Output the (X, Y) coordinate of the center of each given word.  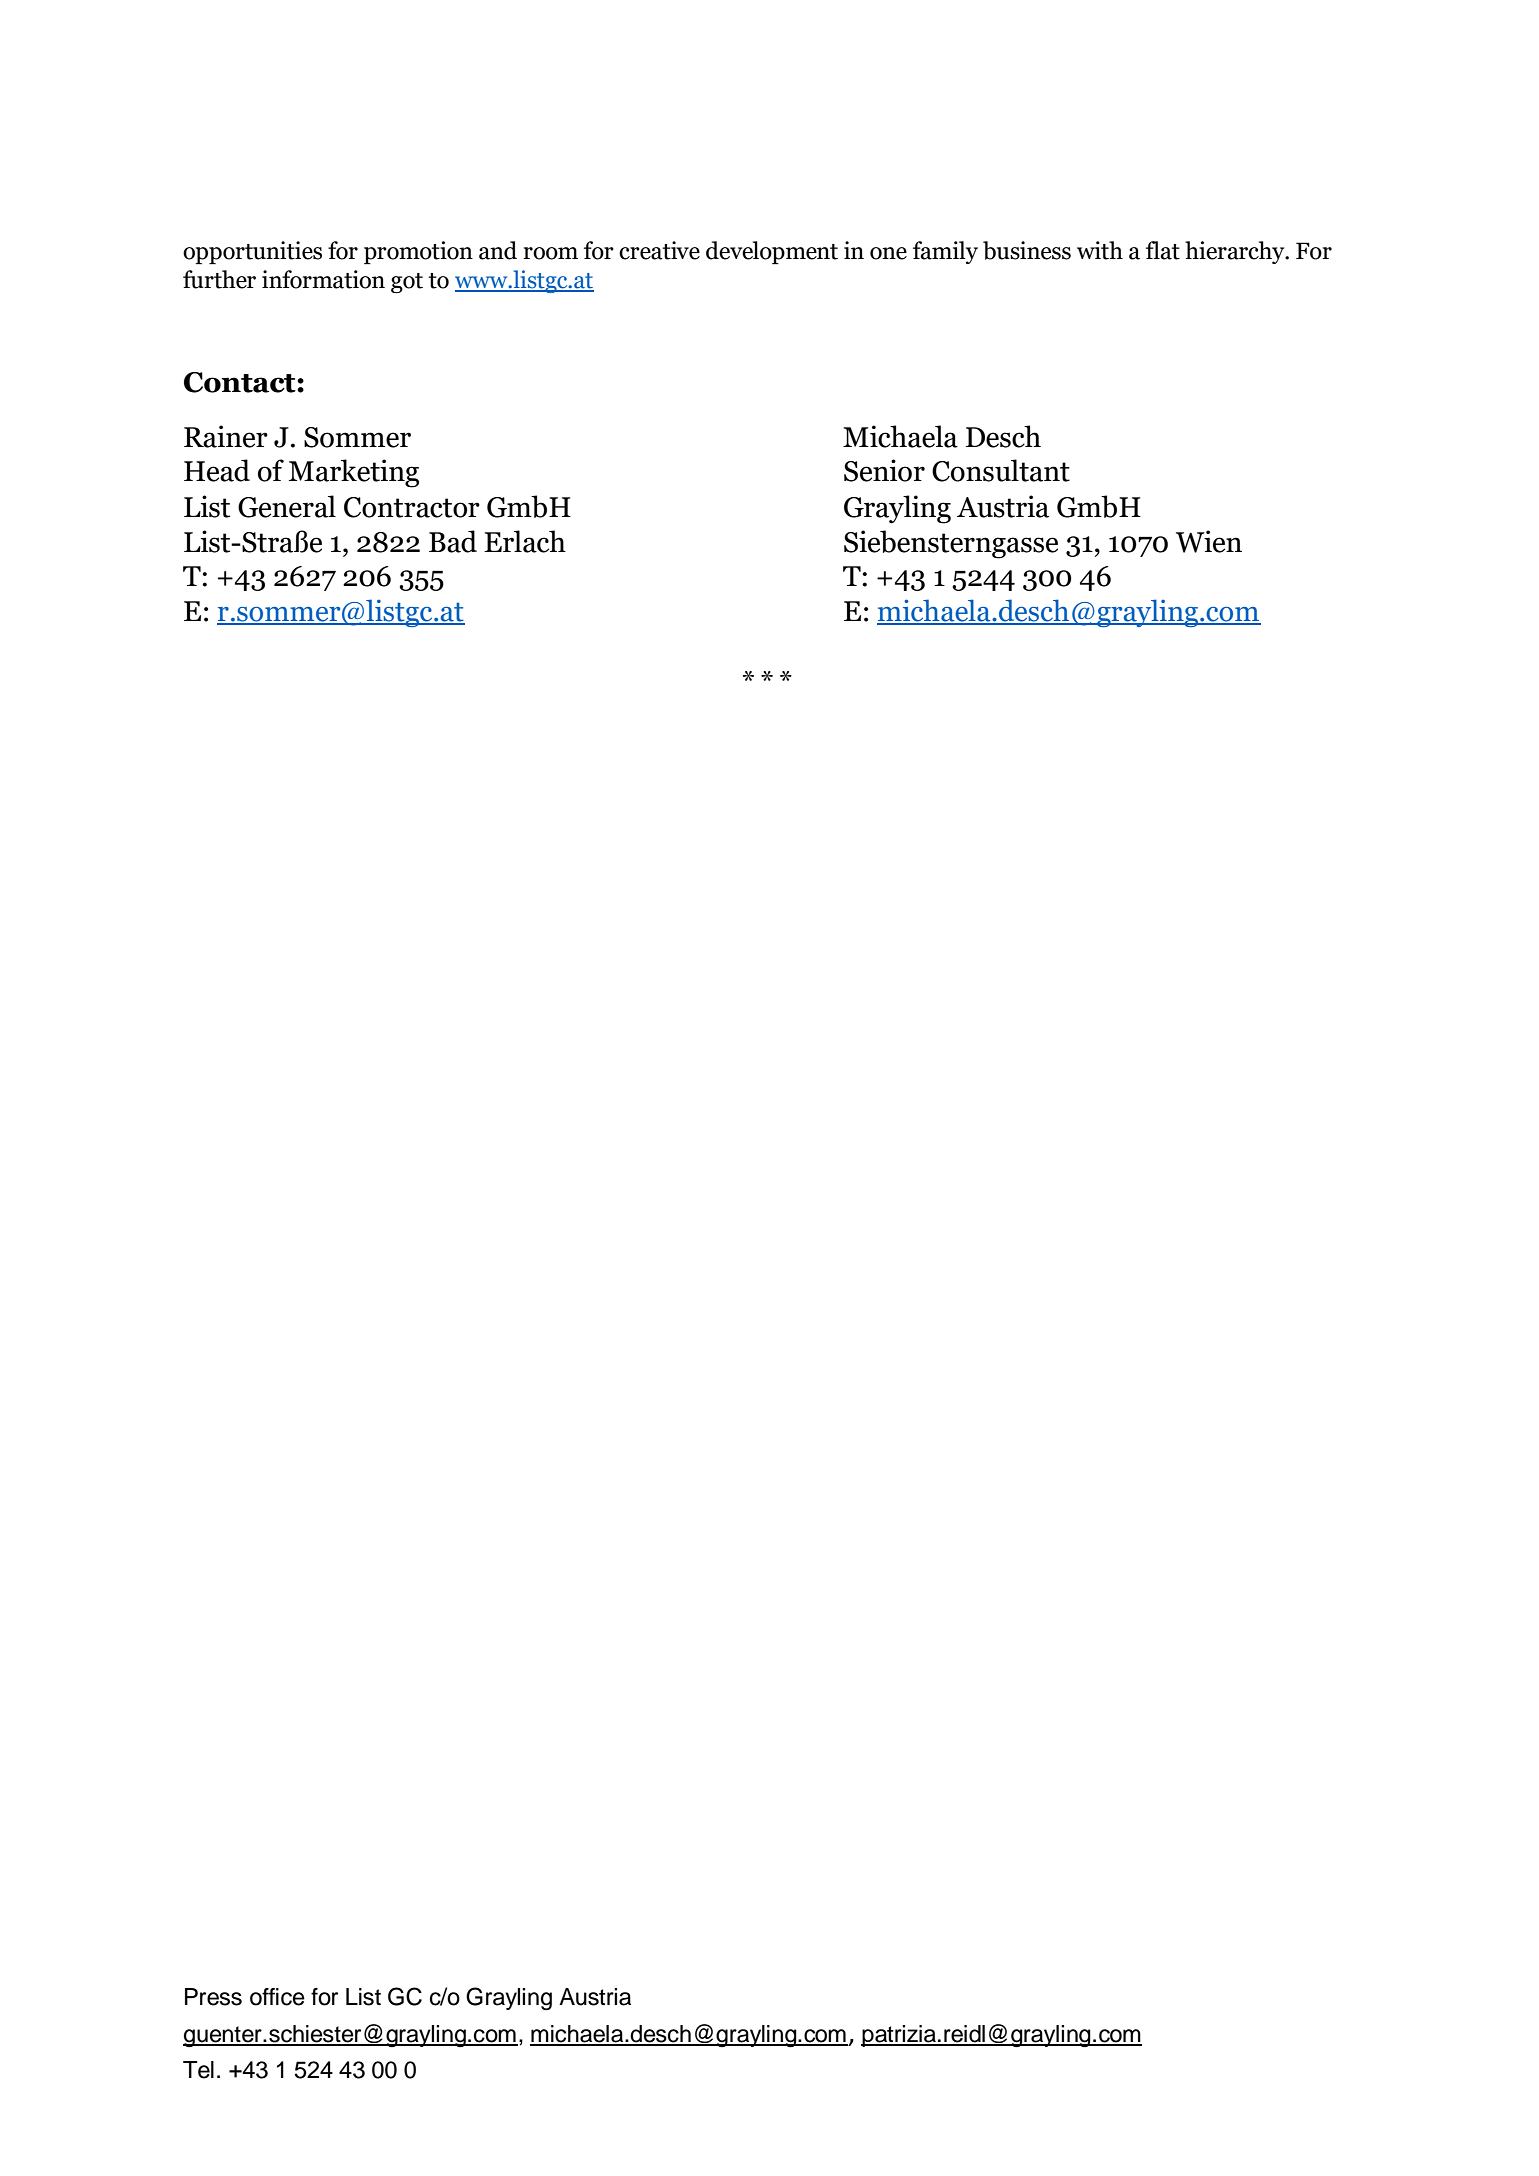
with (1100, 250)
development (772, 252)
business (1027, 250)
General (287, 506)
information (323, 279)
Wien (1209, 541)
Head (217, 470)
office (277, 1997)
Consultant (1001, 470)
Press (213, 1997)
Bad (453, 541)
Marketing (354, 473)
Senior (884, 470)
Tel (198, 2070)
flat (1163, 250)
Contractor (412, 507)
